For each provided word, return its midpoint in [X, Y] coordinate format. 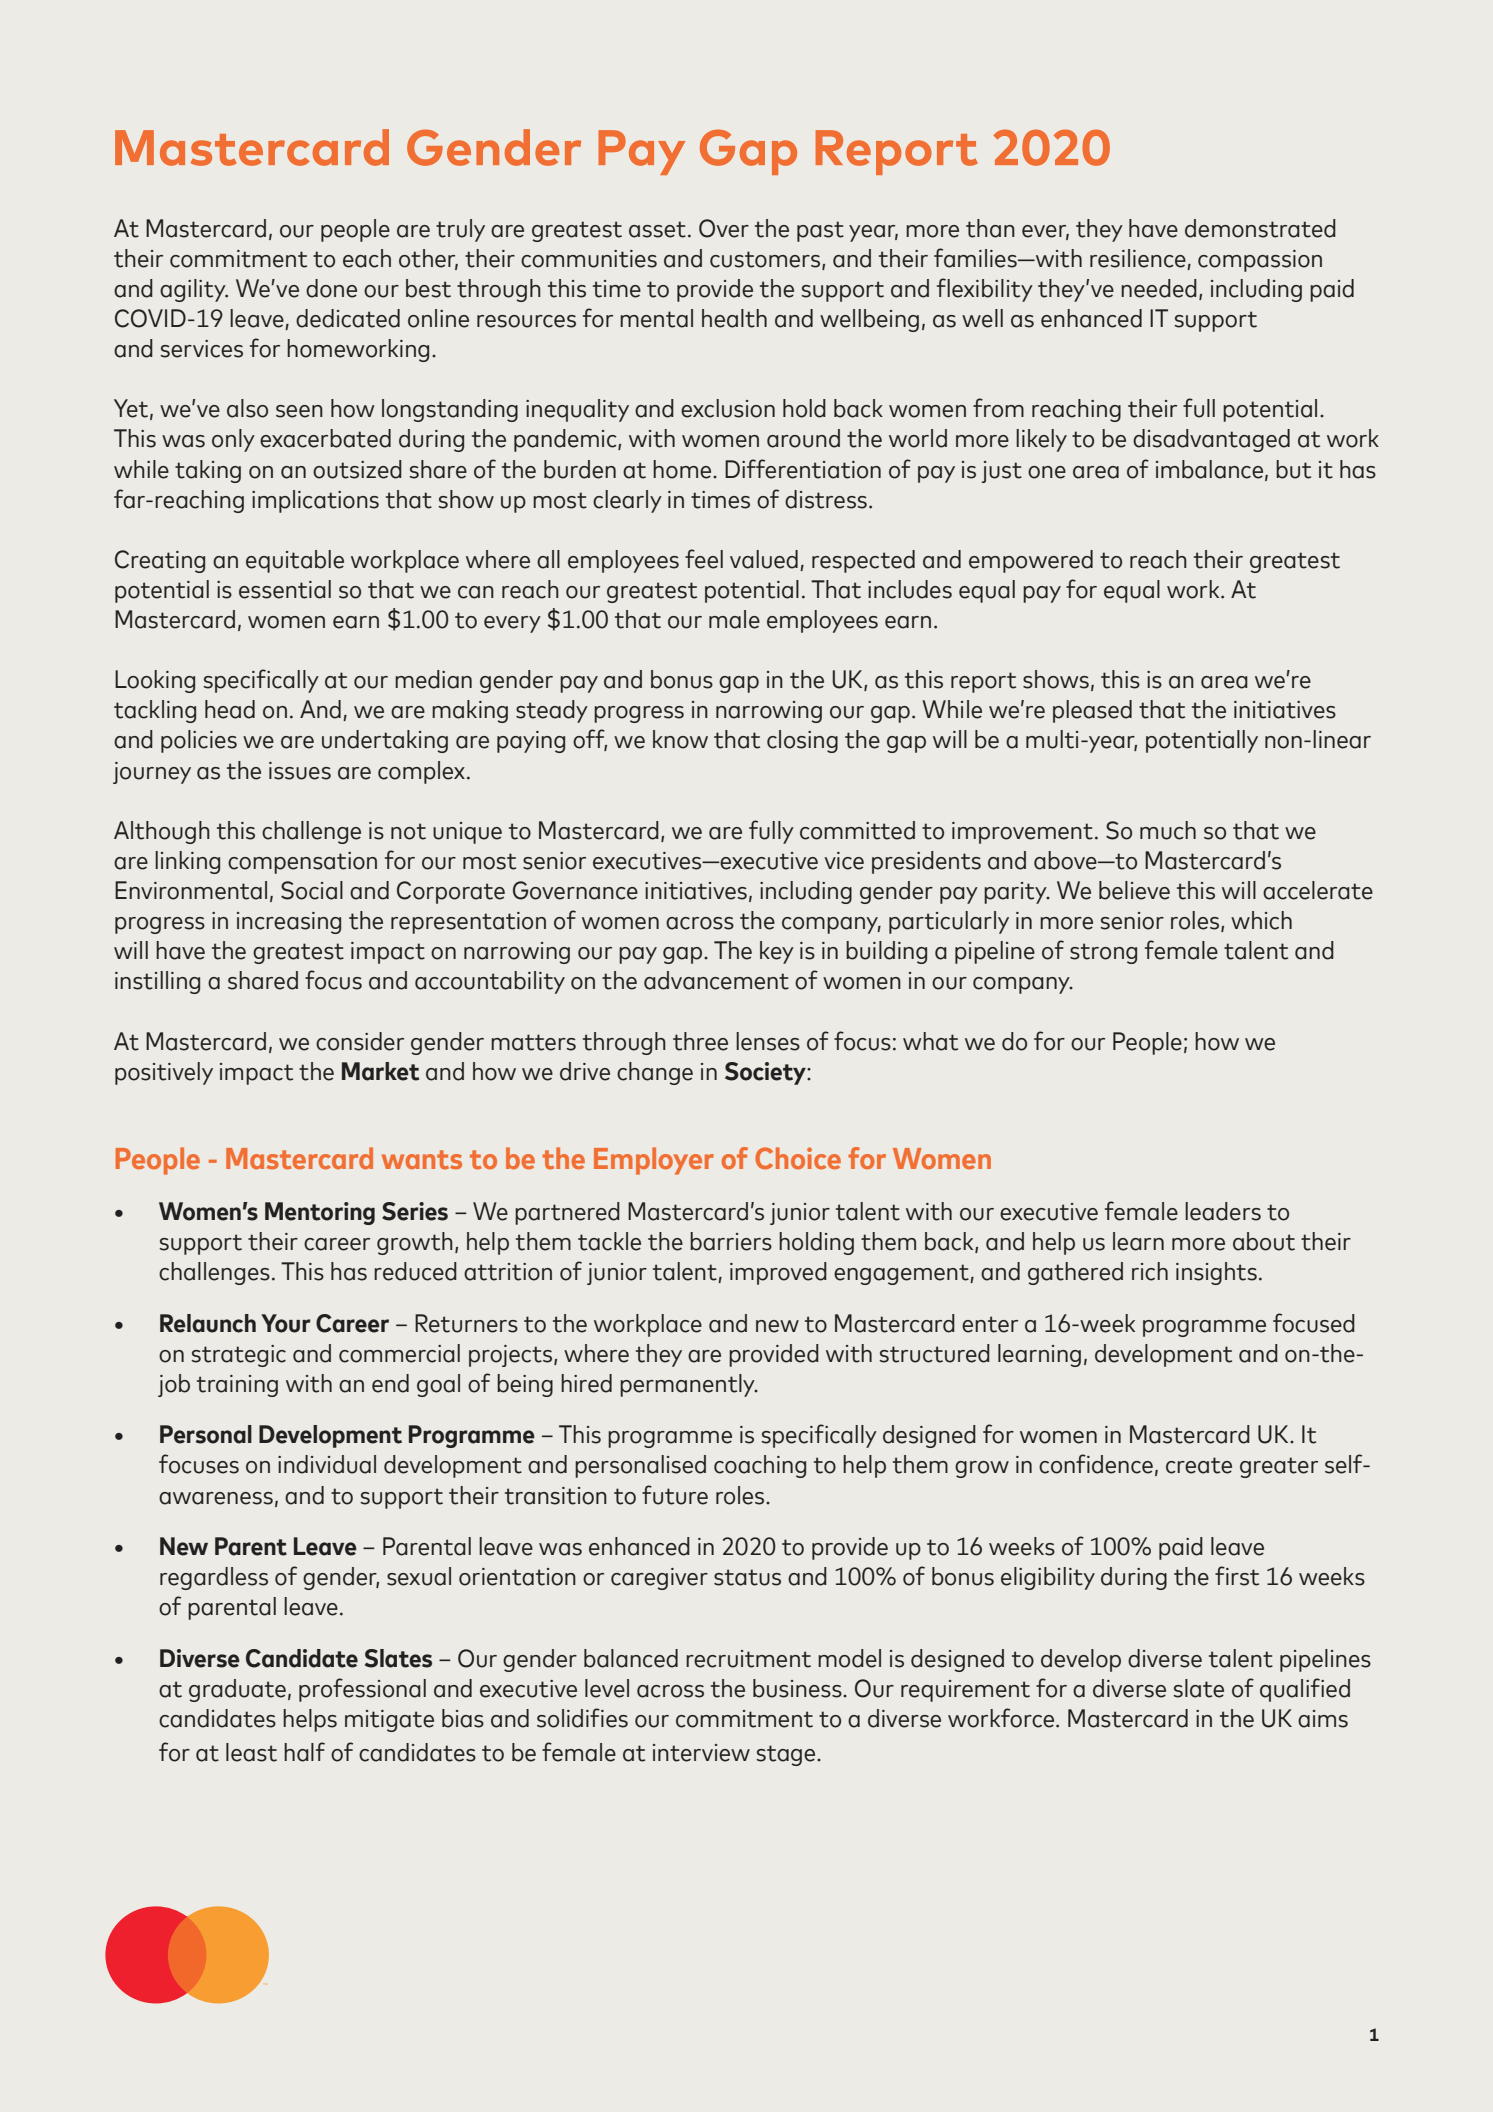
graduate [237, 1690]
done [331, 288]
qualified [1305, 1690]
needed [1159, 288]
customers [766, 260]
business [798, 1688]
